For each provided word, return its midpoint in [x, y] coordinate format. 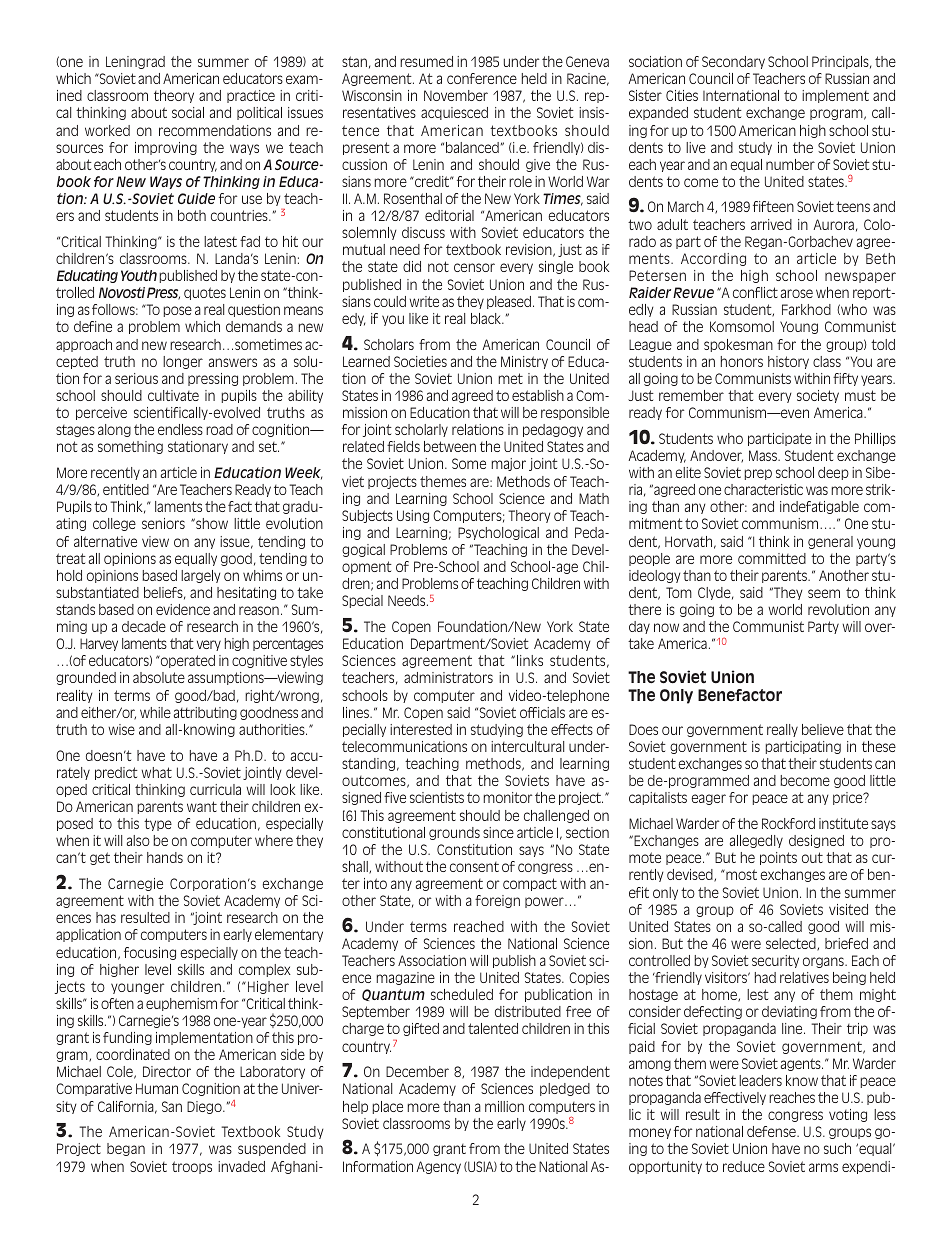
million [504, 1106]
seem [824, 593]
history [788, 362]
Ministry [524, 362]
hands [165, 857]
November [456, 95]
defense [772, 1131]
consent [474, 867]
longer [183, 362]
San [172, 1106]
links [530, 660]
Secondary [733, 62]
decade [144, 626]
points [778, 858]
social [188, 112]
